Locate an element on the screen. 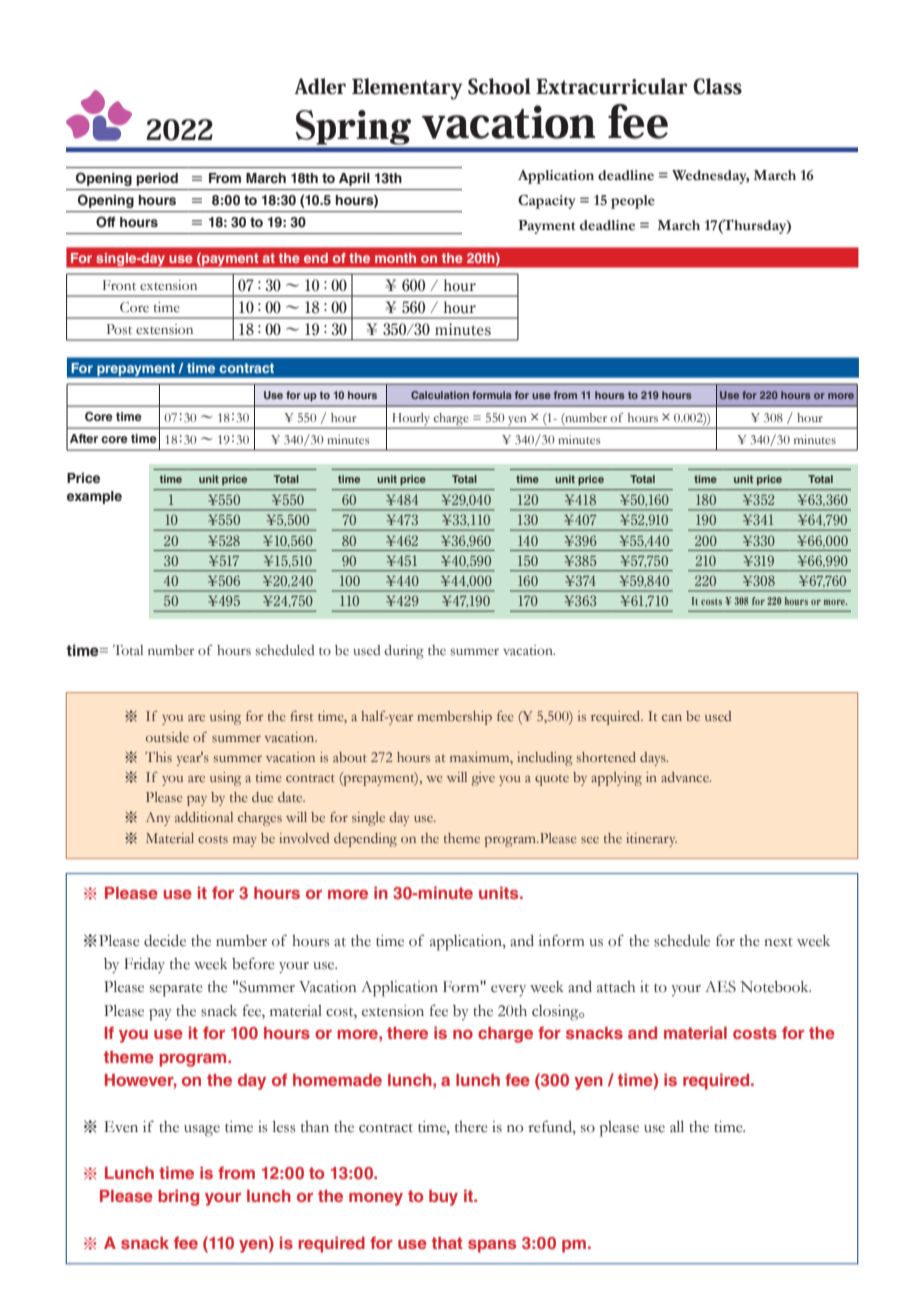 Image resolution: width=924 pixels, height=1308 pixels. period is located at coordinates (157, 179).
